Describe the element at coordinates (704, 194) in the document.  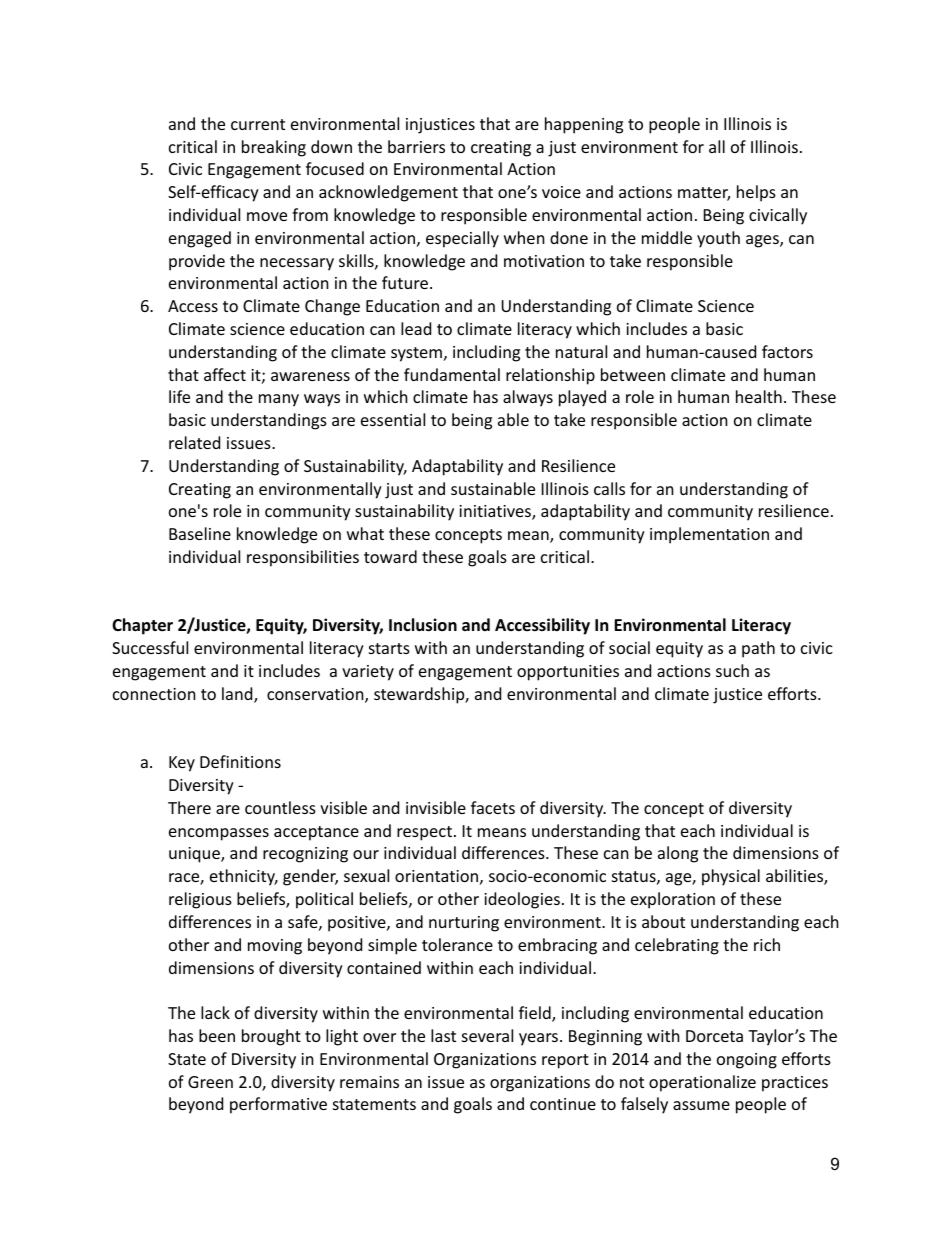
I see `matter` at that location.
